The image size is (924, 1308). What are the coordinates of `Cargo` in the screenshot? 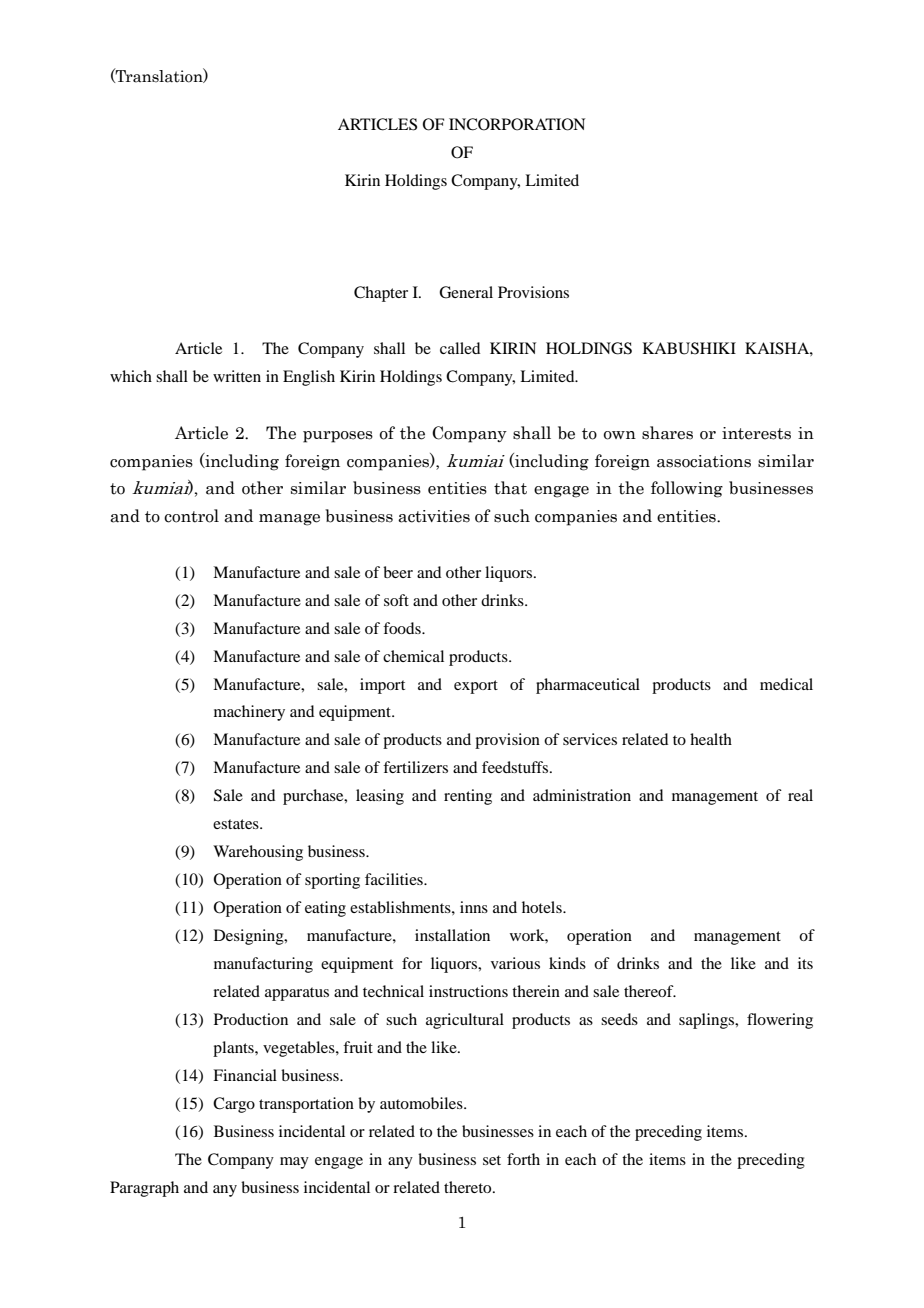 It's located at (234, 1105).
